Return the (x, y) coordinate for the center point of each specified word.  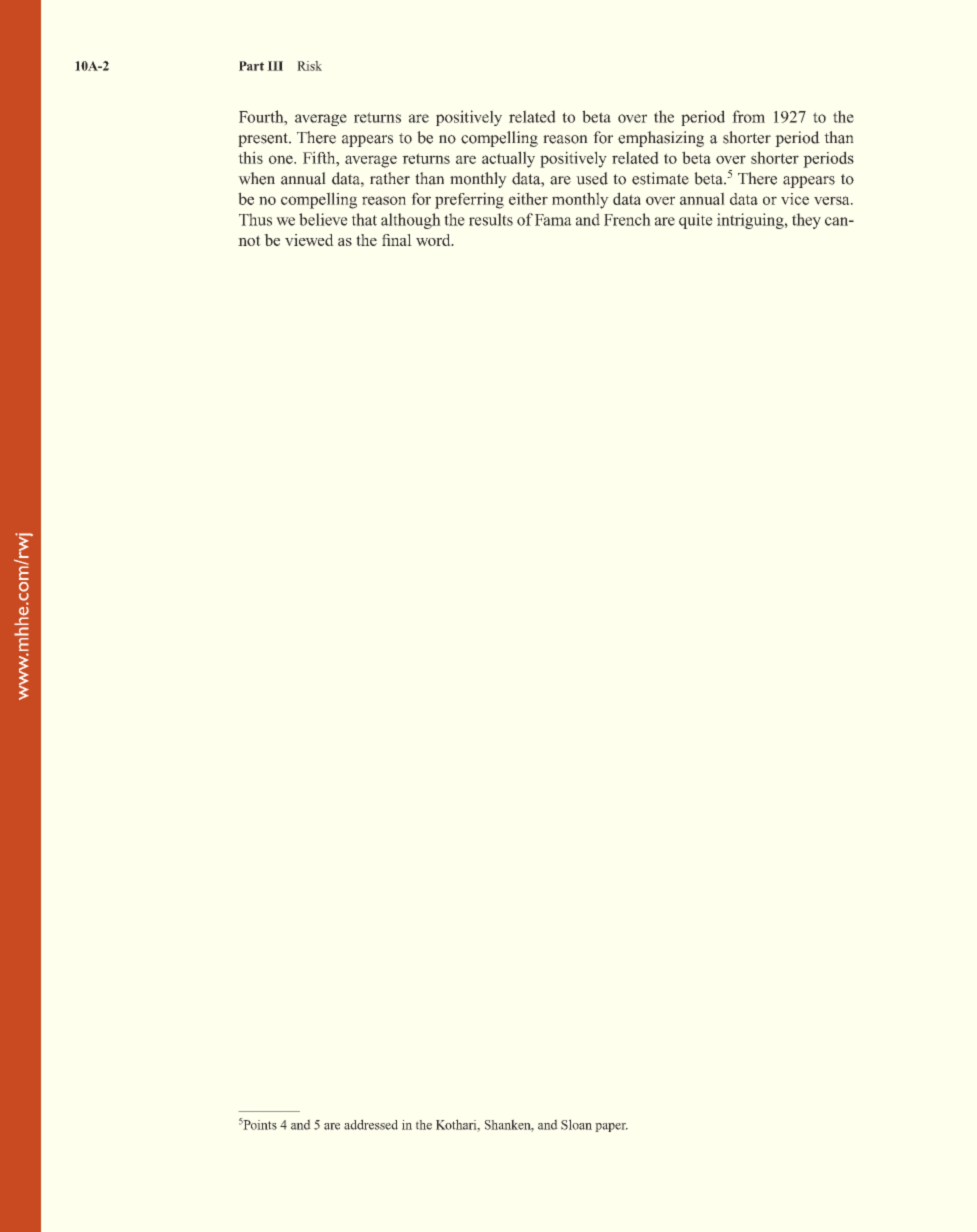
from (748, 116)
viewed (309, 240)
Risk (309, 66)
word (434, 240)
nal (401, 240)
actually (508, 159)
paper (611, 1127)
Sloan (576, 1124)
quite (696, 221)
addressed (371, 1124)
